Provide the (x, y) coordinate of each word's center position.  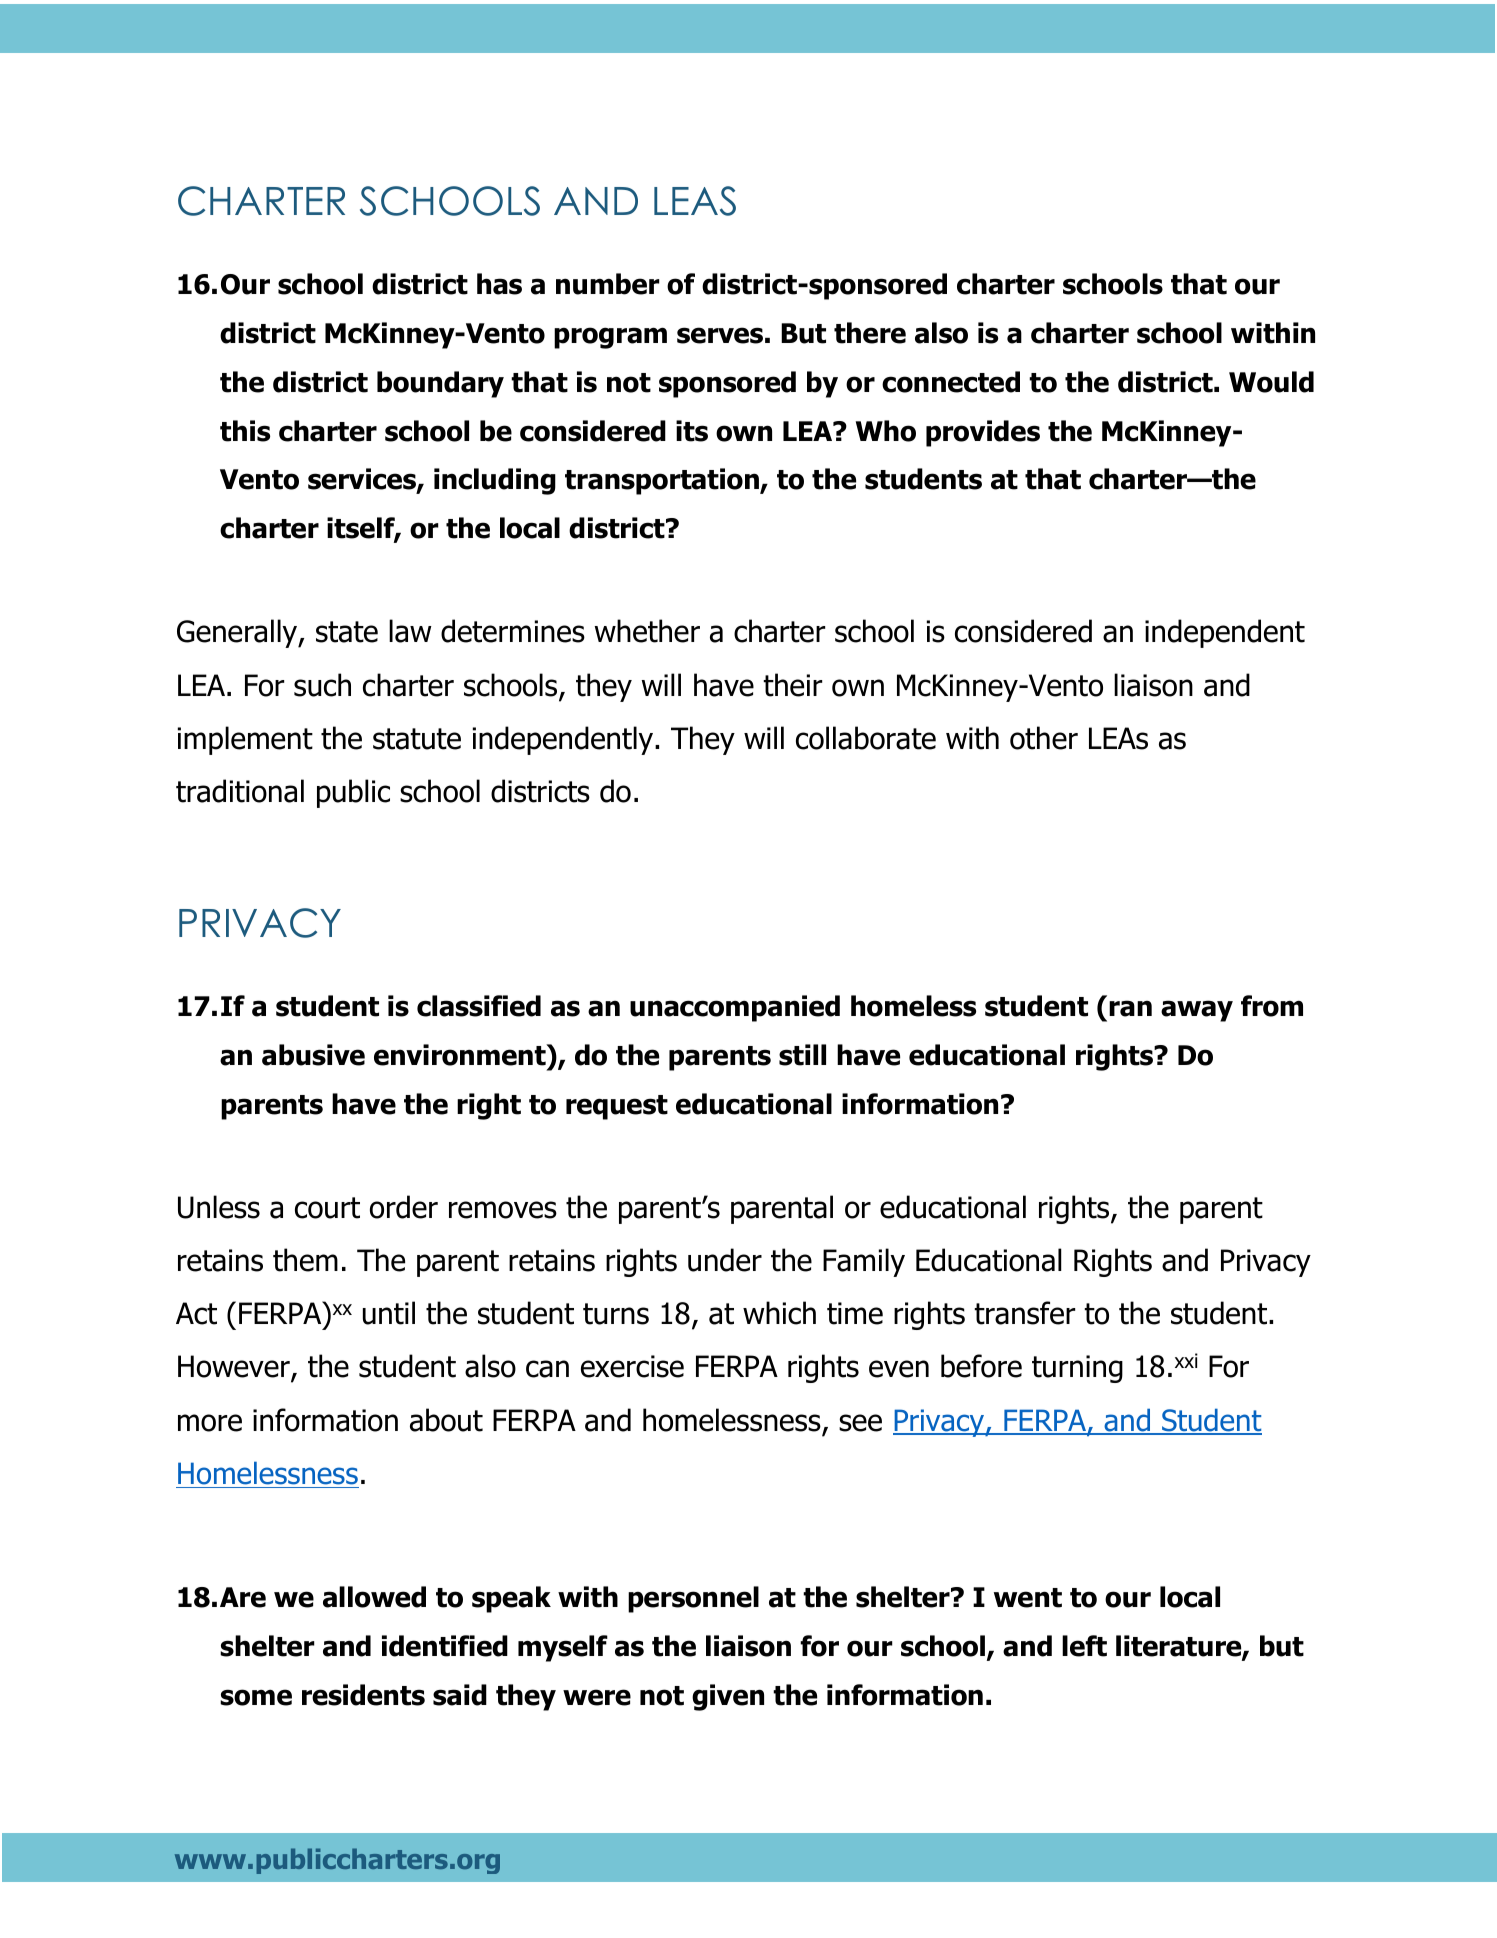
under (725, 1260)
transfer (1024, 1313)
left (1084, 1646)
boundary (440, 384)
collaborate (866, 738)
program (610, 338)
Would (1271, 382)
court (327, 1208)
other (1044, 738)
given (728, 1697)
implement (245, 740)
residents (363, 1695)
